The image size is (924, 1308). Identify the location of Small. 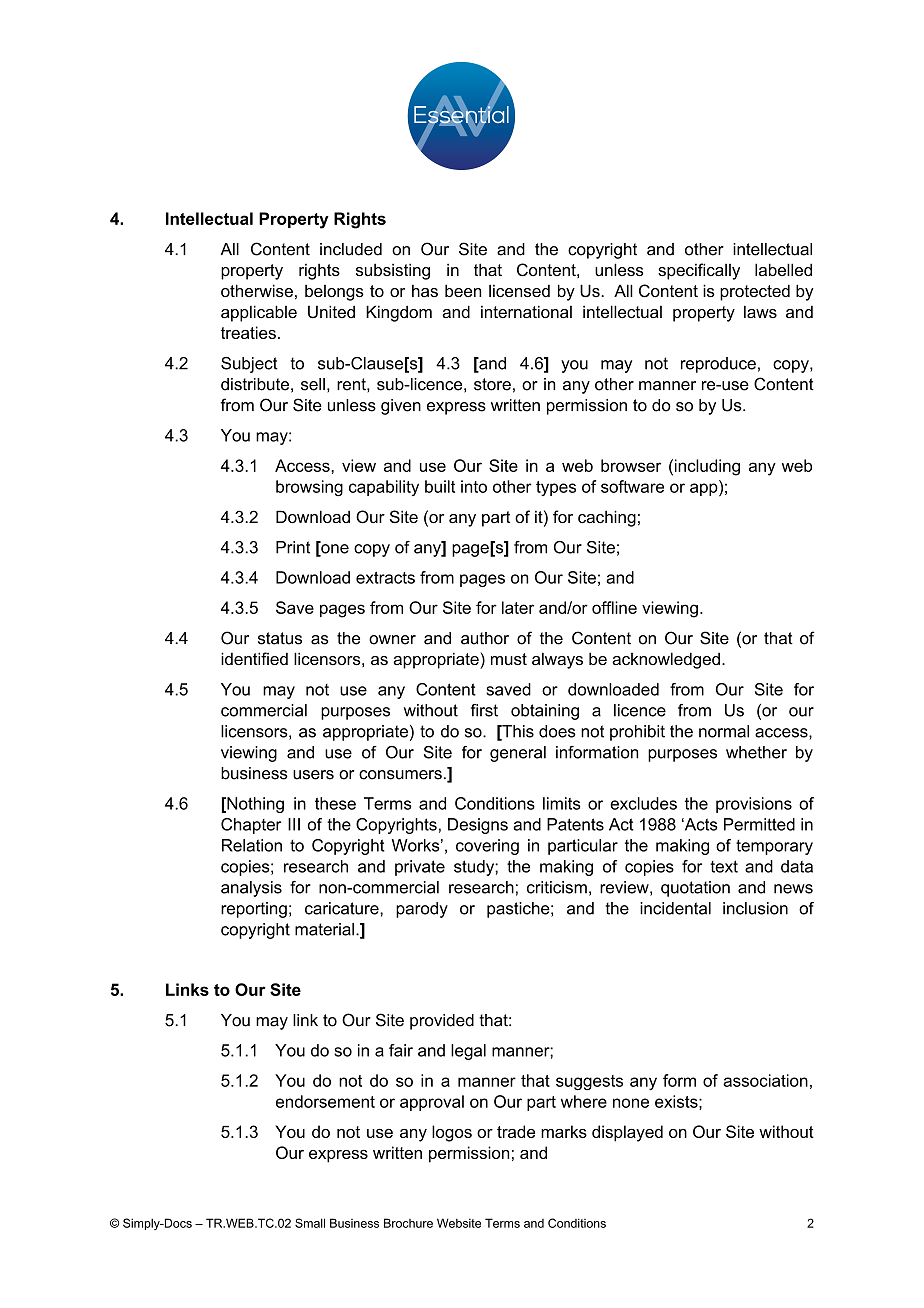
(310, 1223).
